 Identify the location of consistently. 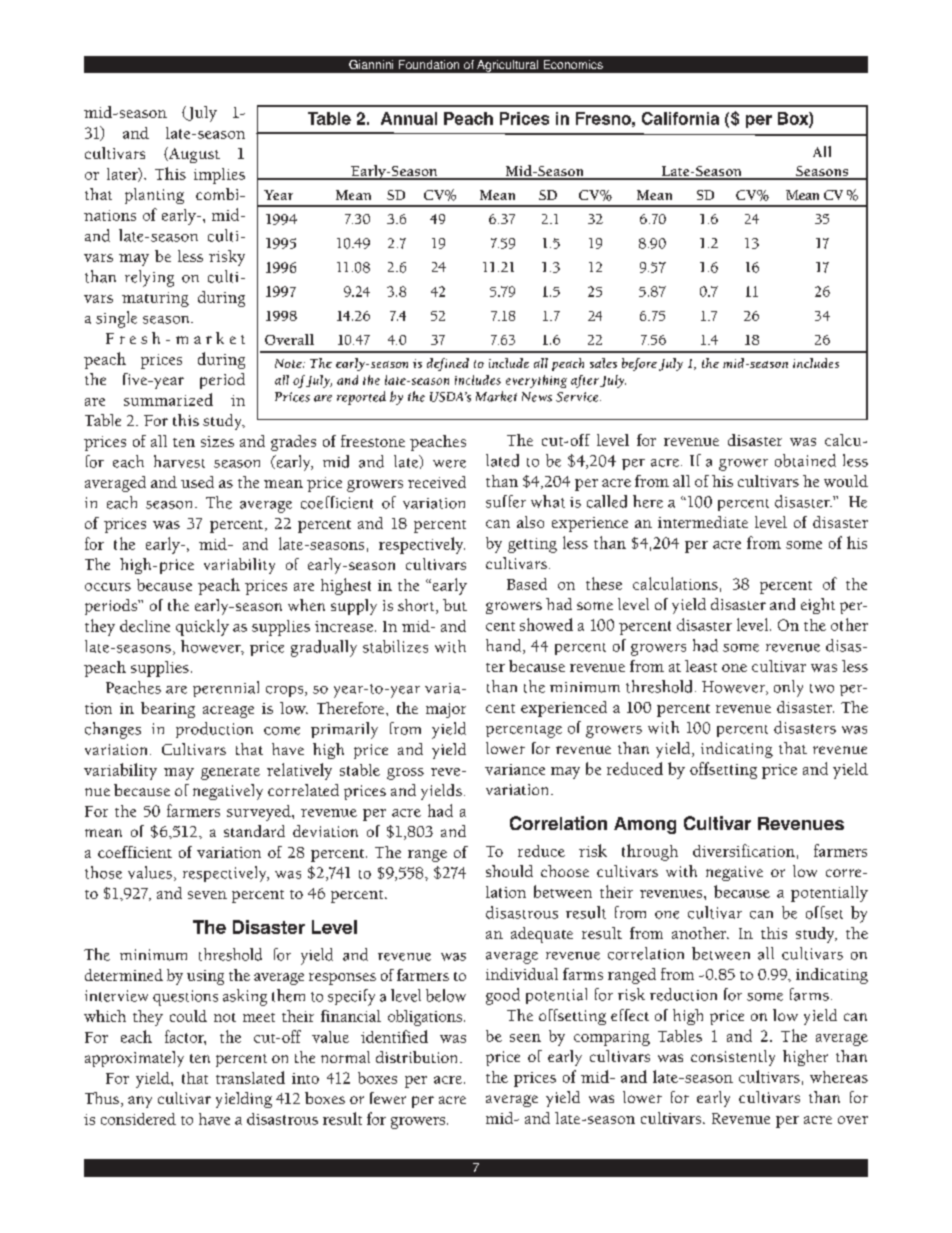
(733, 1058).
